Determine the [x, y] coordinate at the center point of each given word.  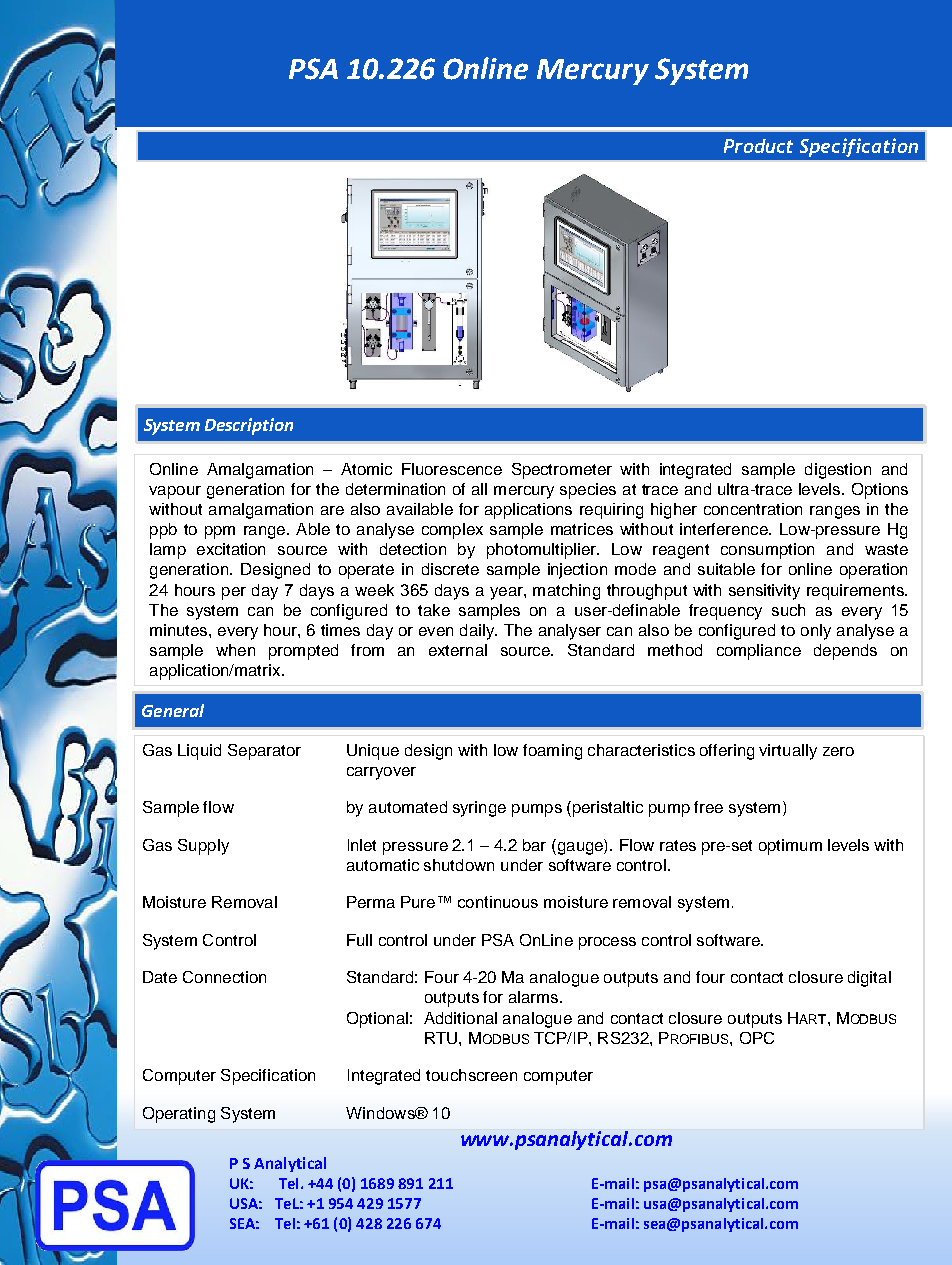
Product [758, 146]
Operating [179, 1115]
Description [249, 426]
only [816, 632]
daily [478, 632]
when [235, 650]
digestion [838, 471]
